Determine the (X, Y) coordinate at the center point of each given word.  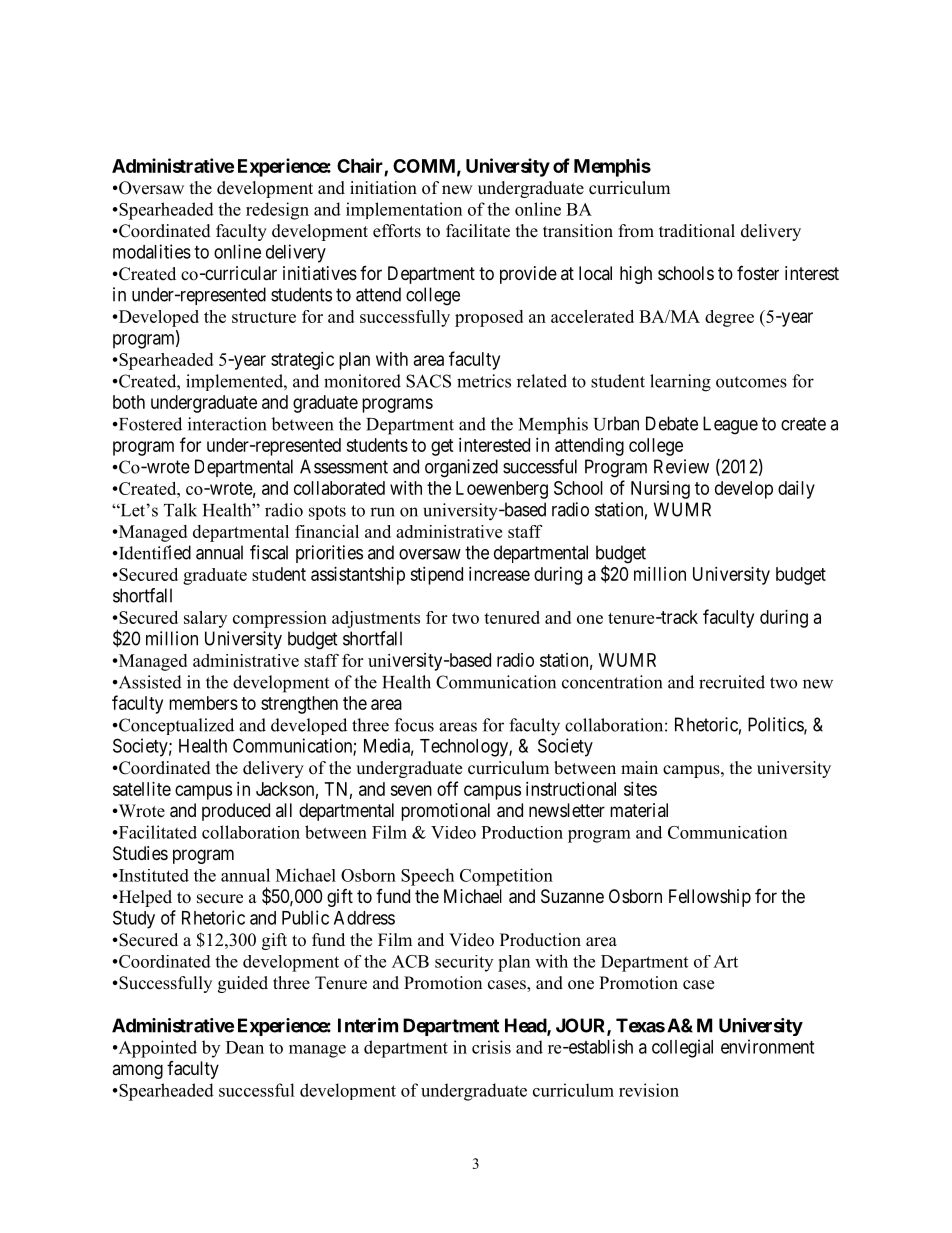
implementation (404, 210)
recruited (732, 682)
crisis (491, 1047)
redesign (277, 211)
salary (205, 619)
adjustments (376, 619)
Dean (245, 1047)
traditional (697, 231)
